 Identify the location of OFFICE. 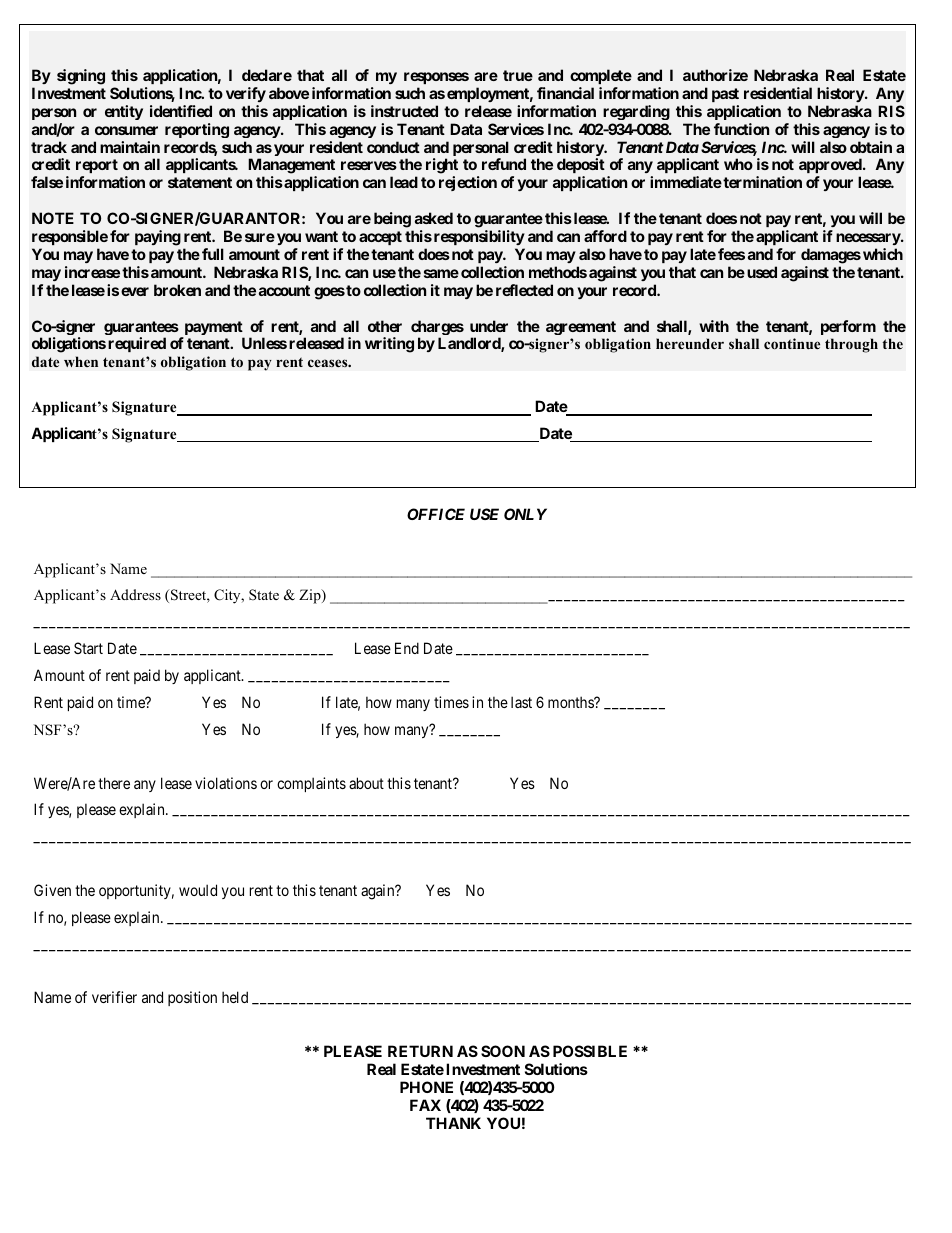
(436, 514).
